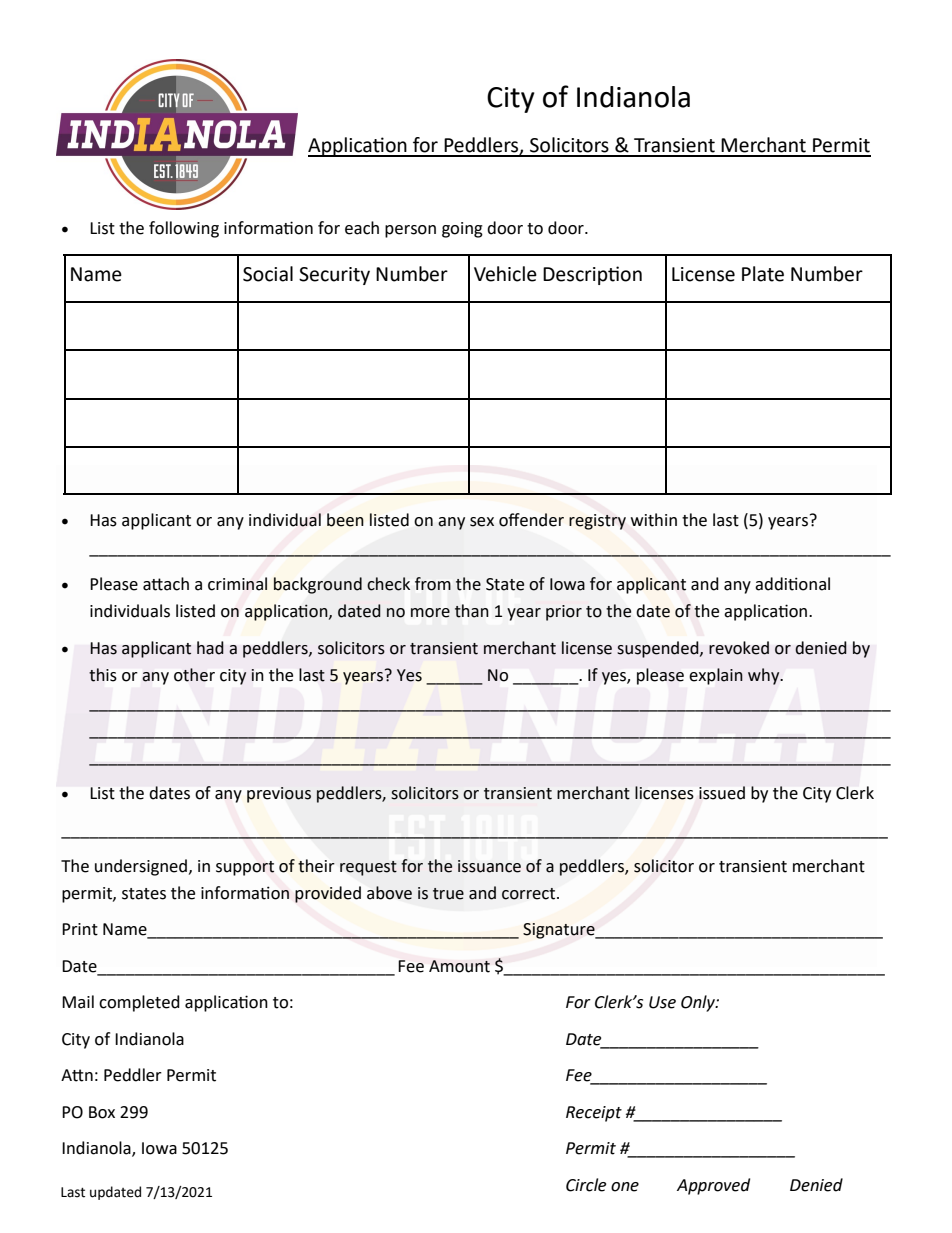 Image resolution: width=952 pixels, height=1233 pixels. I want to click on Approved, so click(713, 1186).
